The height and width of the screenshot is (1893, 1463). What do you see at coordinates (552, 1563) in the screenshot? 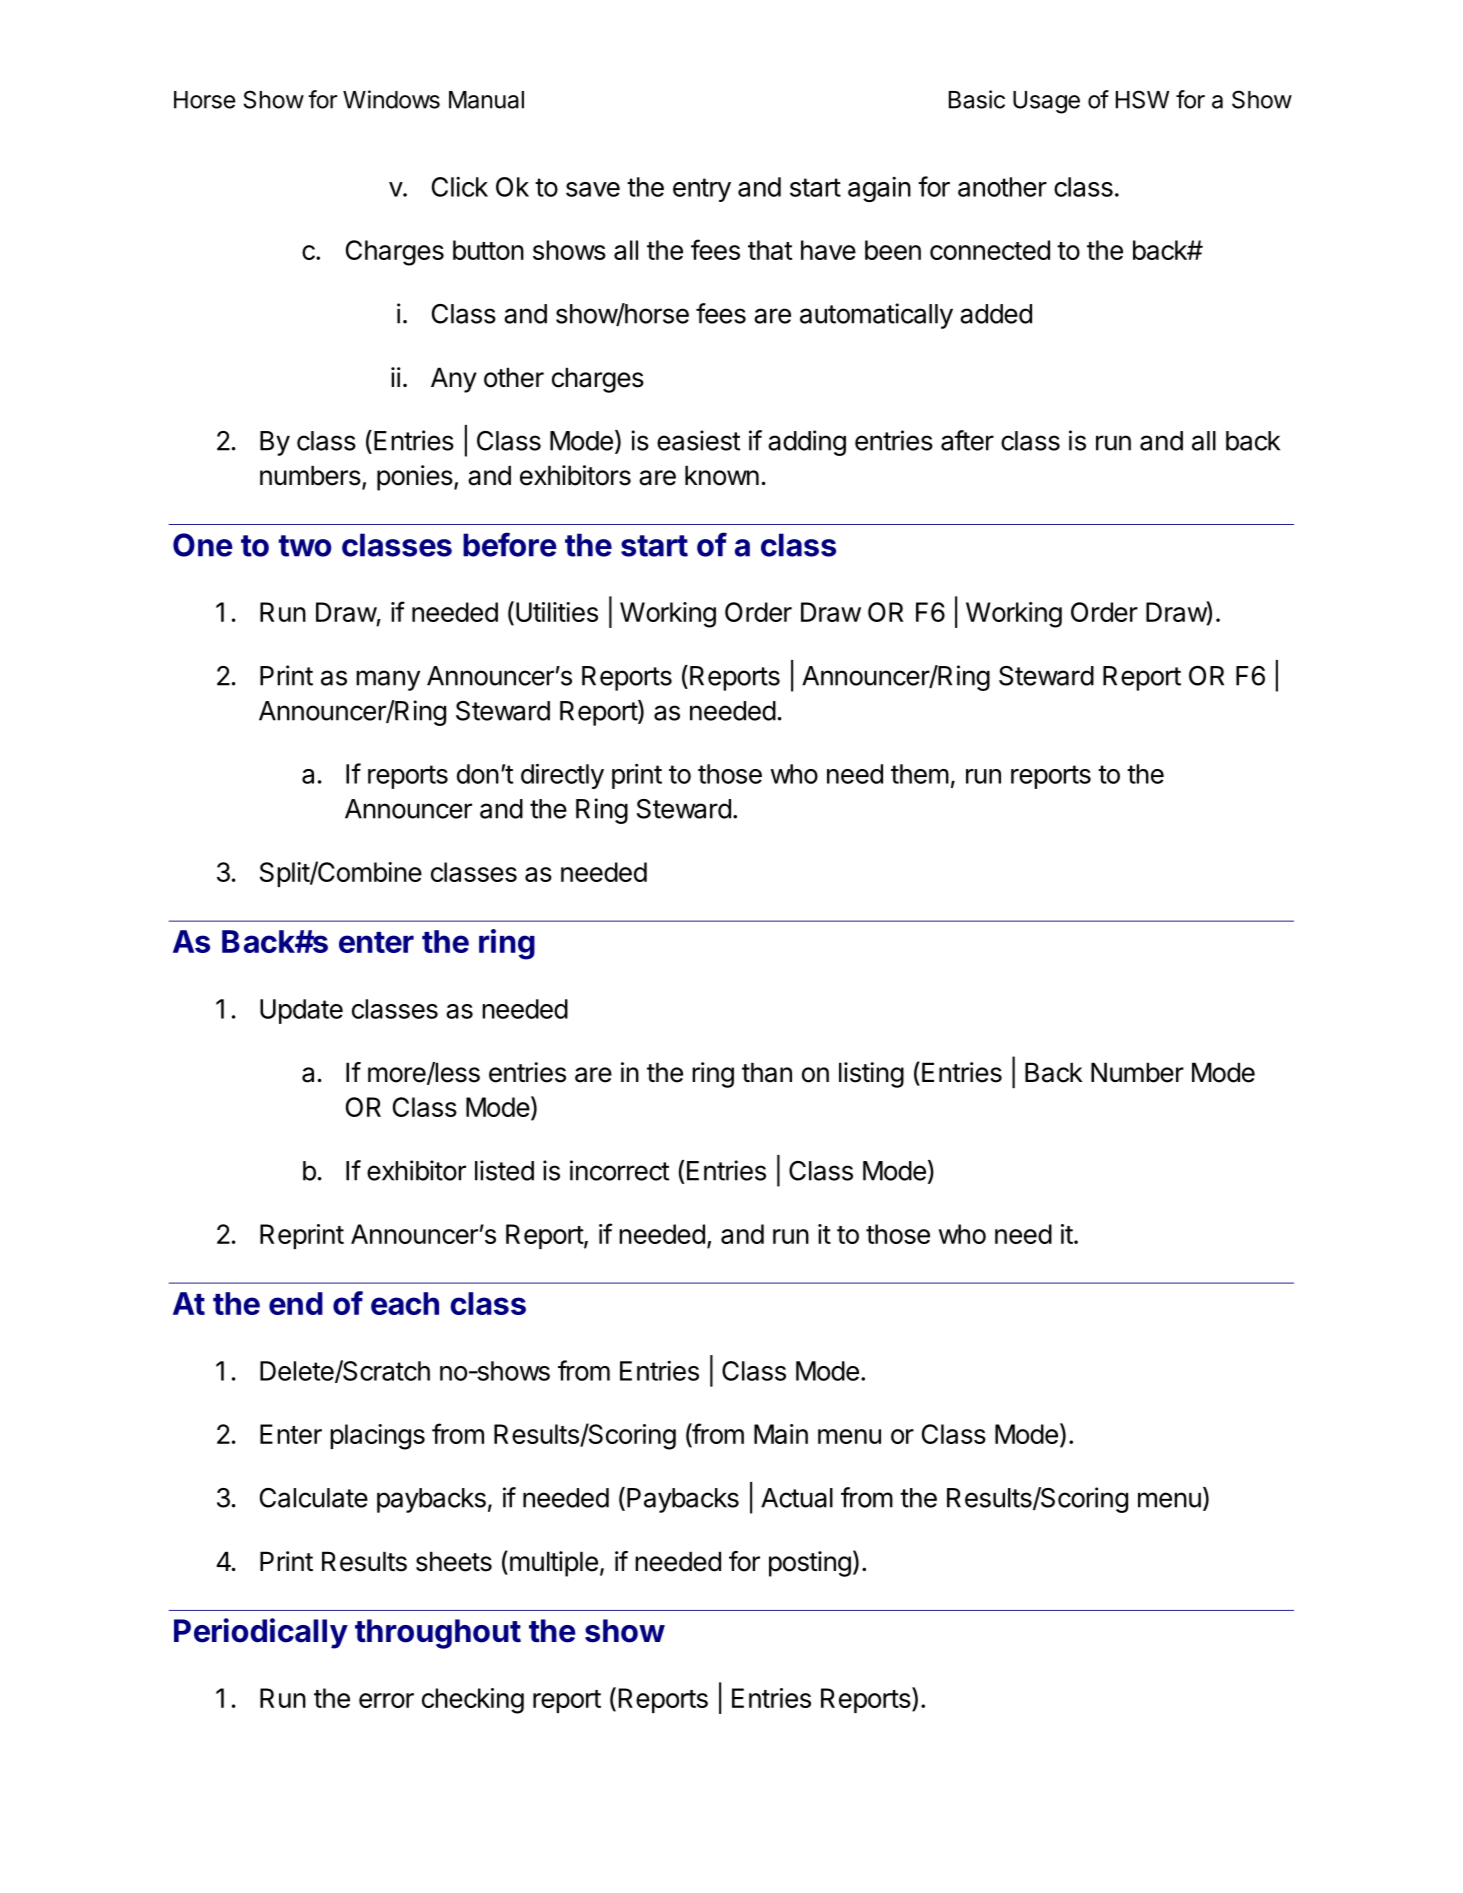
I see `multiple` at bounding box center [552, 1563].
